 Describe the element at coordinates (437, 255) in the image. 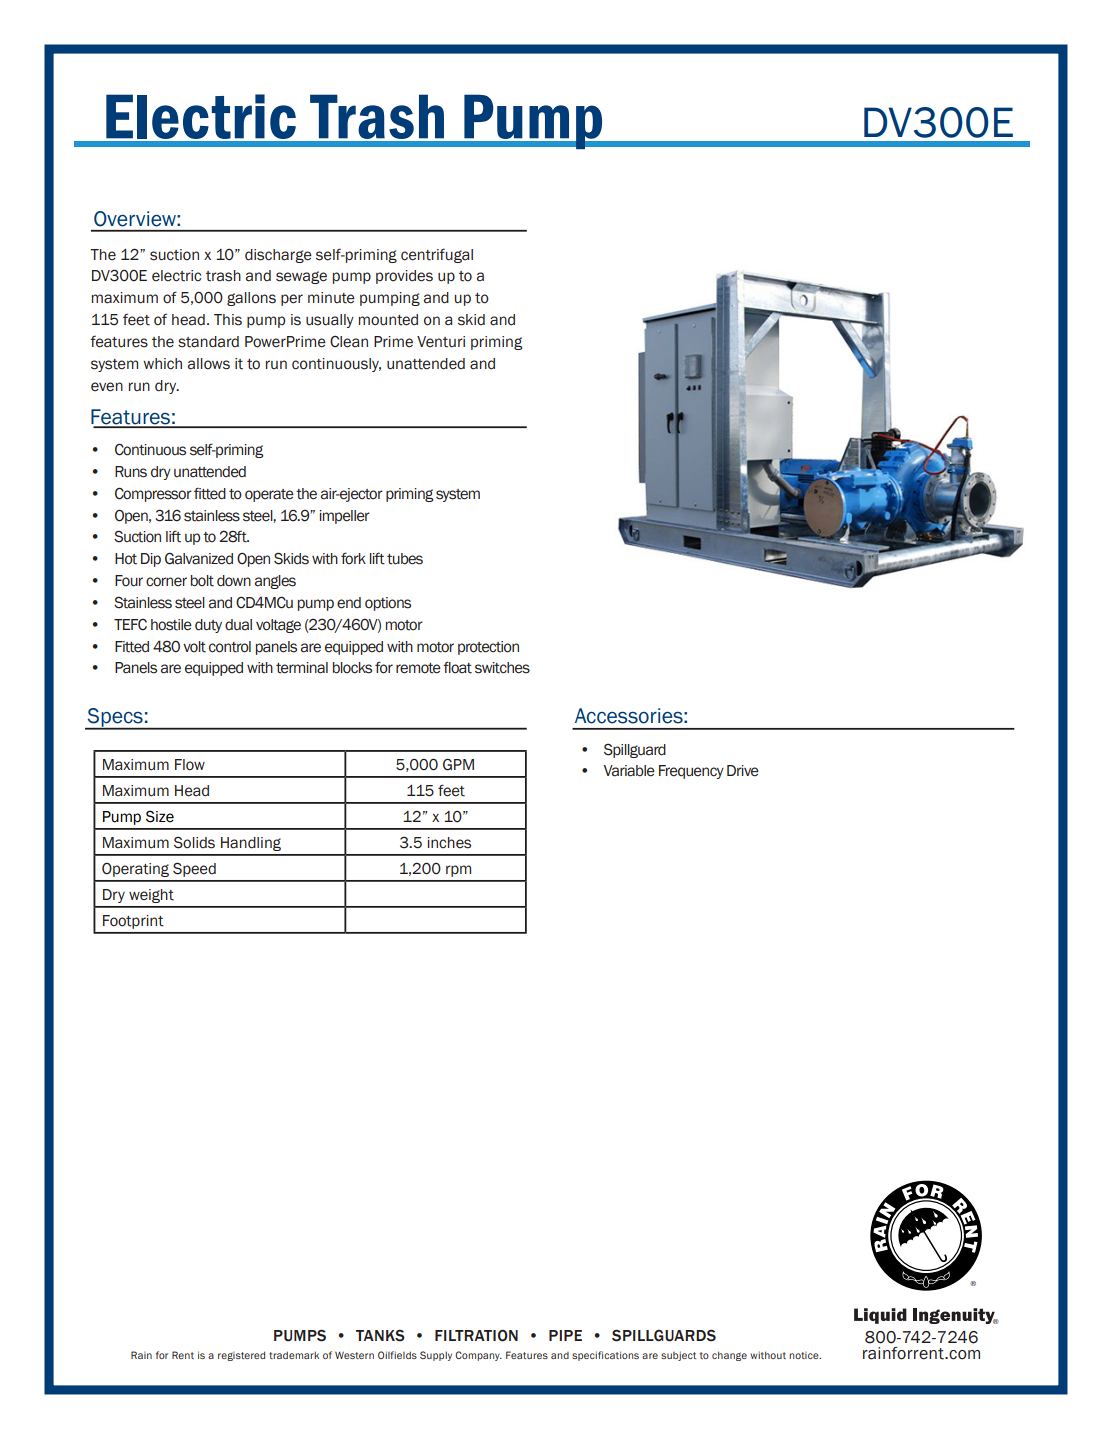

I see `centrifugal` at that location.
